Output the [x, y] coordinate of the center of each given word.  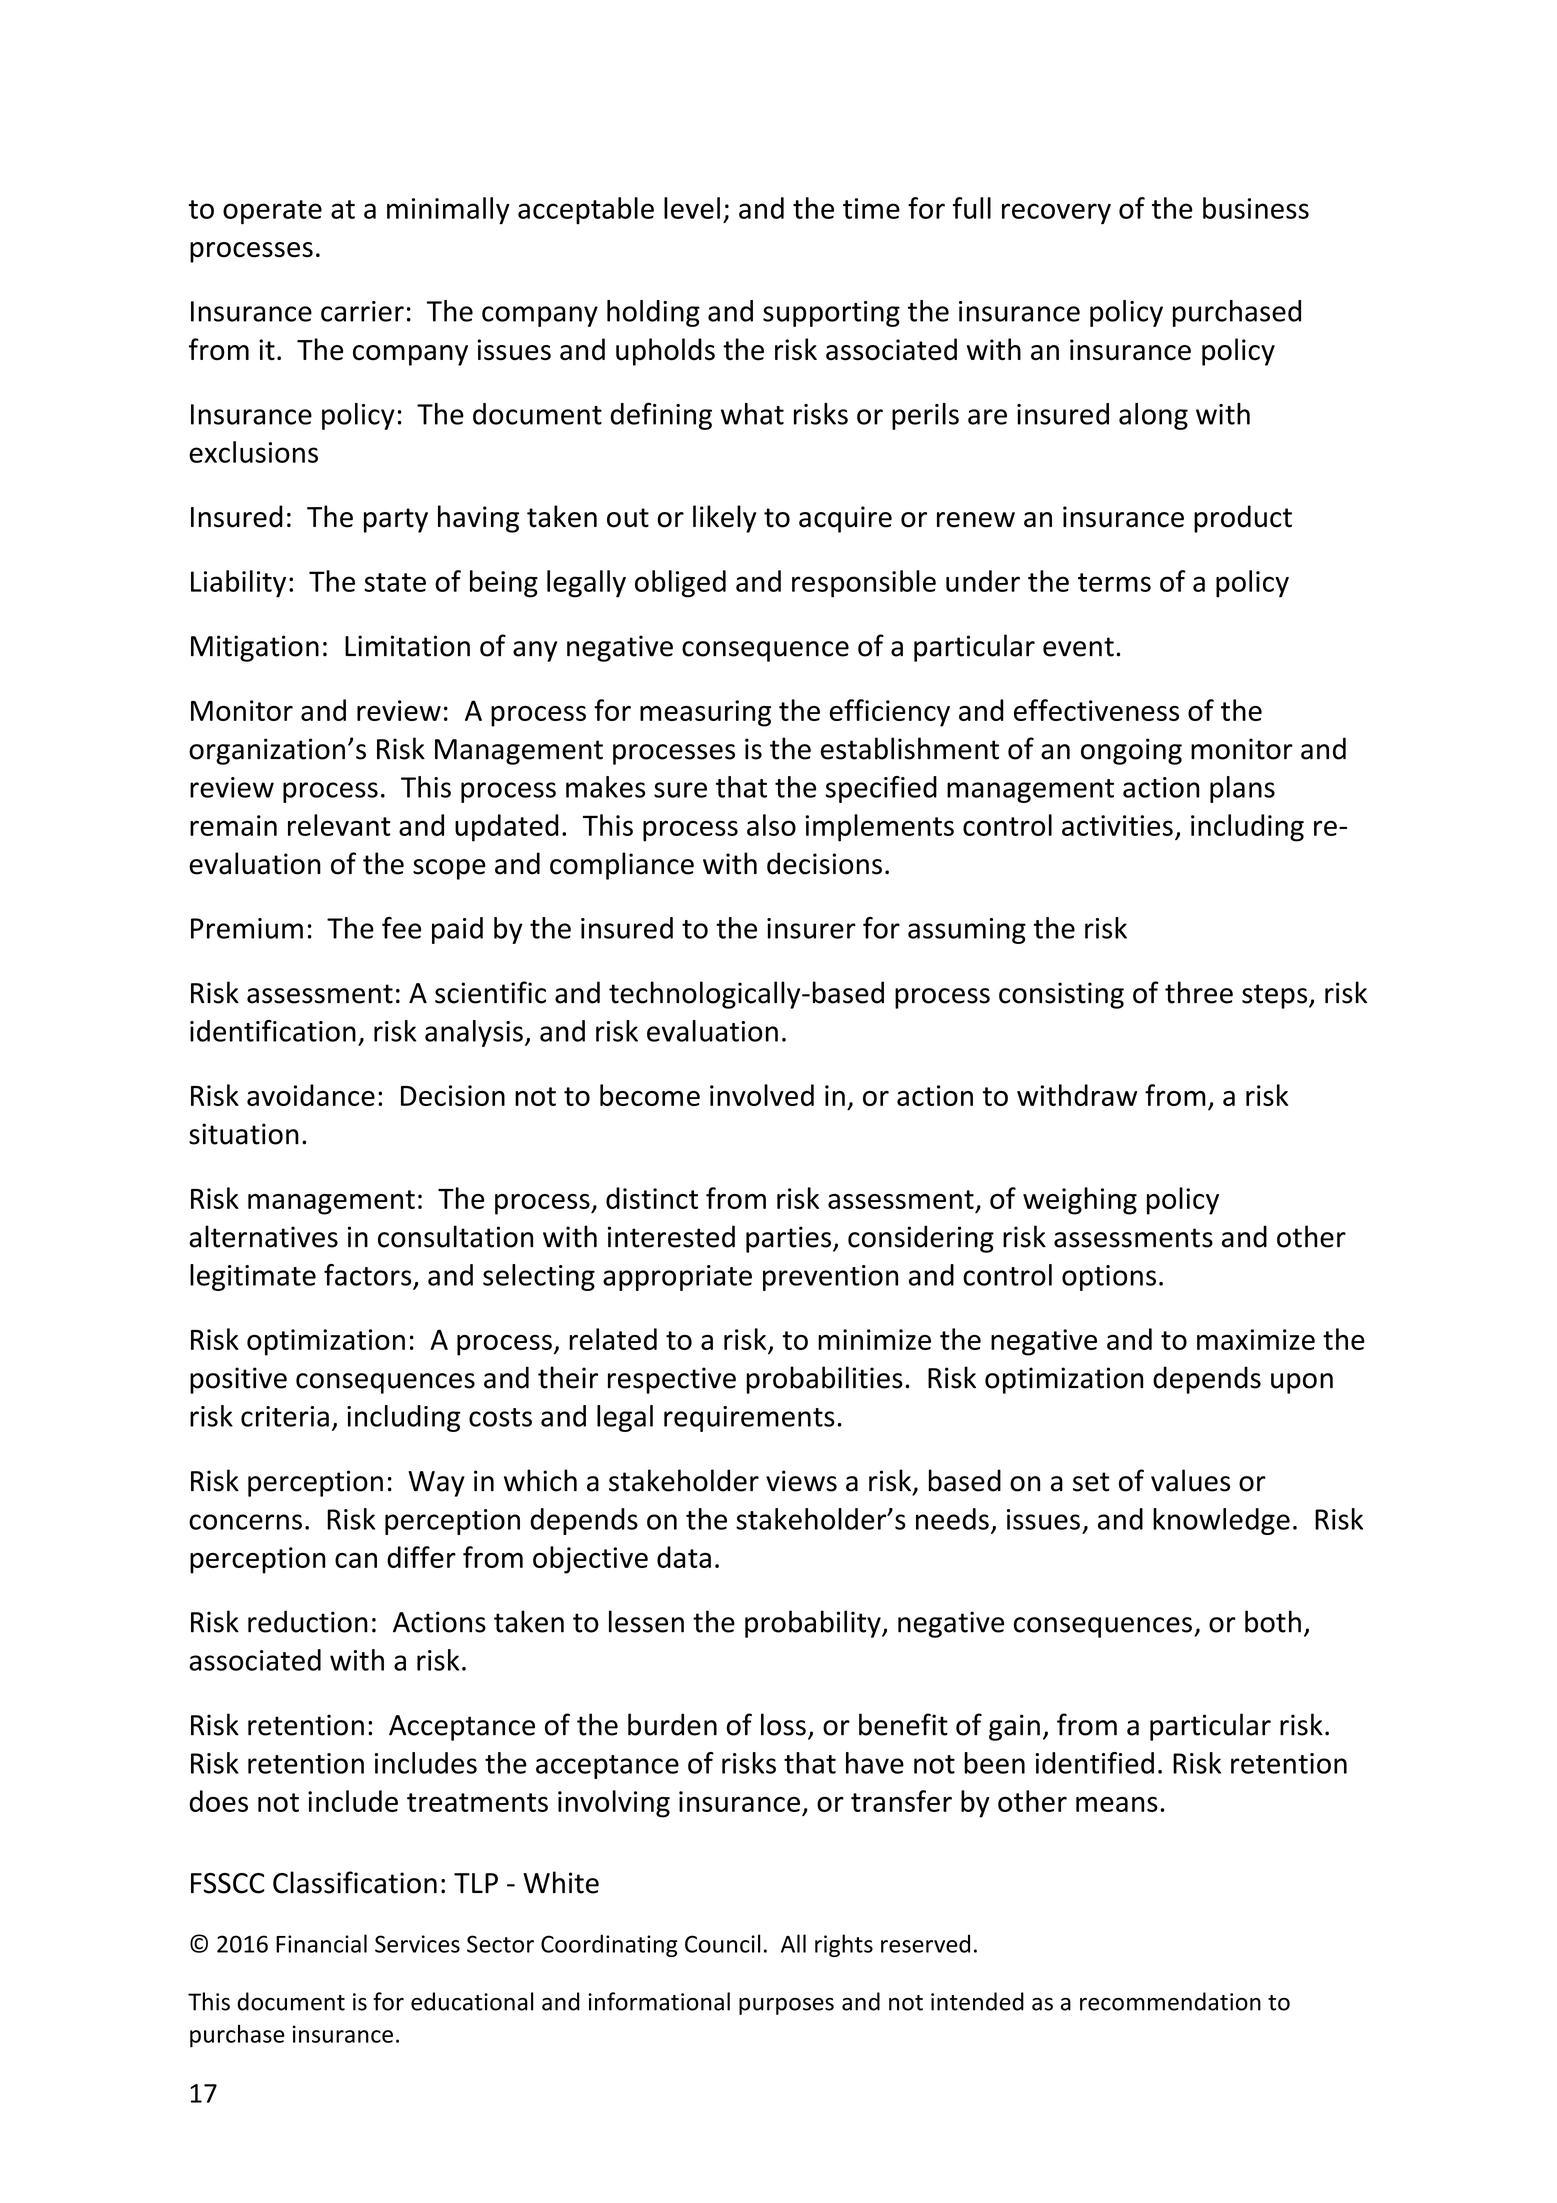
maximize [1256, 1339]
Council [722, 1943]
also [771, 825]
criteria [285, 1416]
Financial [321, 1943]
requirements [749, 1419]
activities [1117, 825]
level [692, 208]
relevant [339, 825]
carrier [362, 311]
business [1256, 208]
